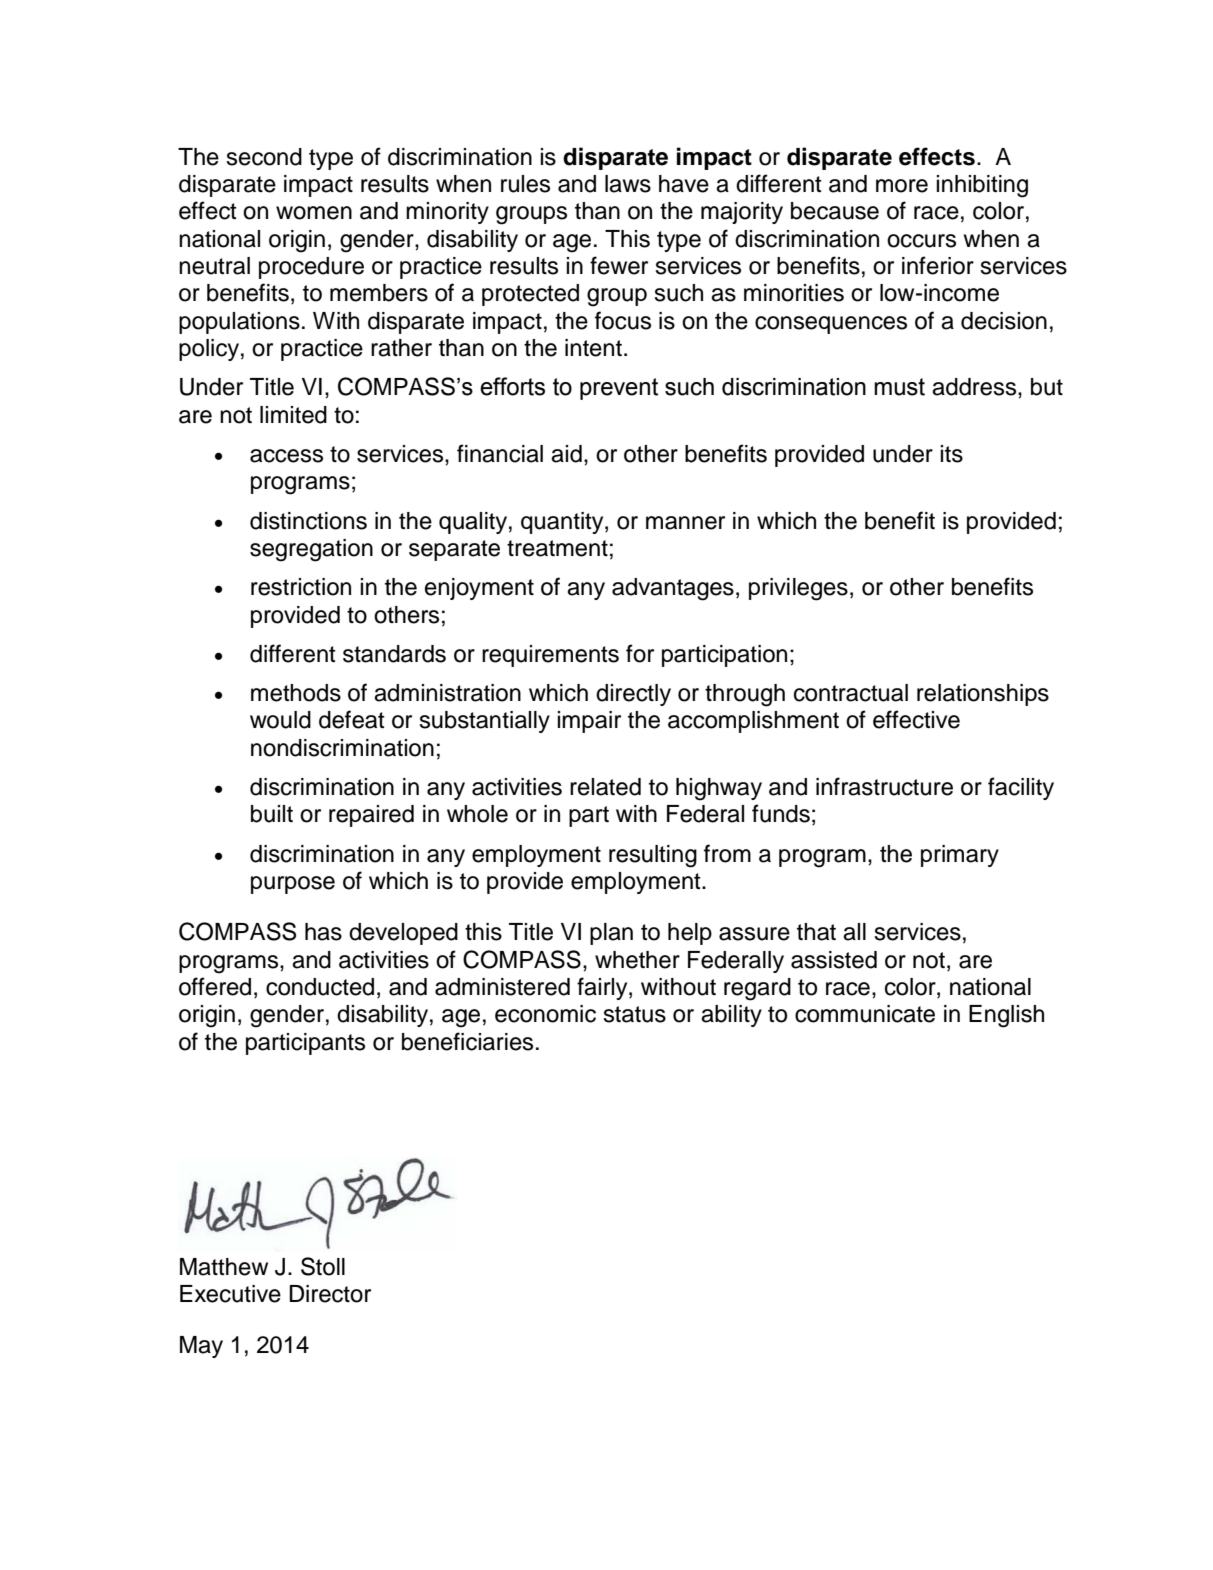 This screenshot has height=1570, width=1213. What do you see at coordinates (280, 720) in the screenshot?
I see `would` at bounding box center [280, 720].
